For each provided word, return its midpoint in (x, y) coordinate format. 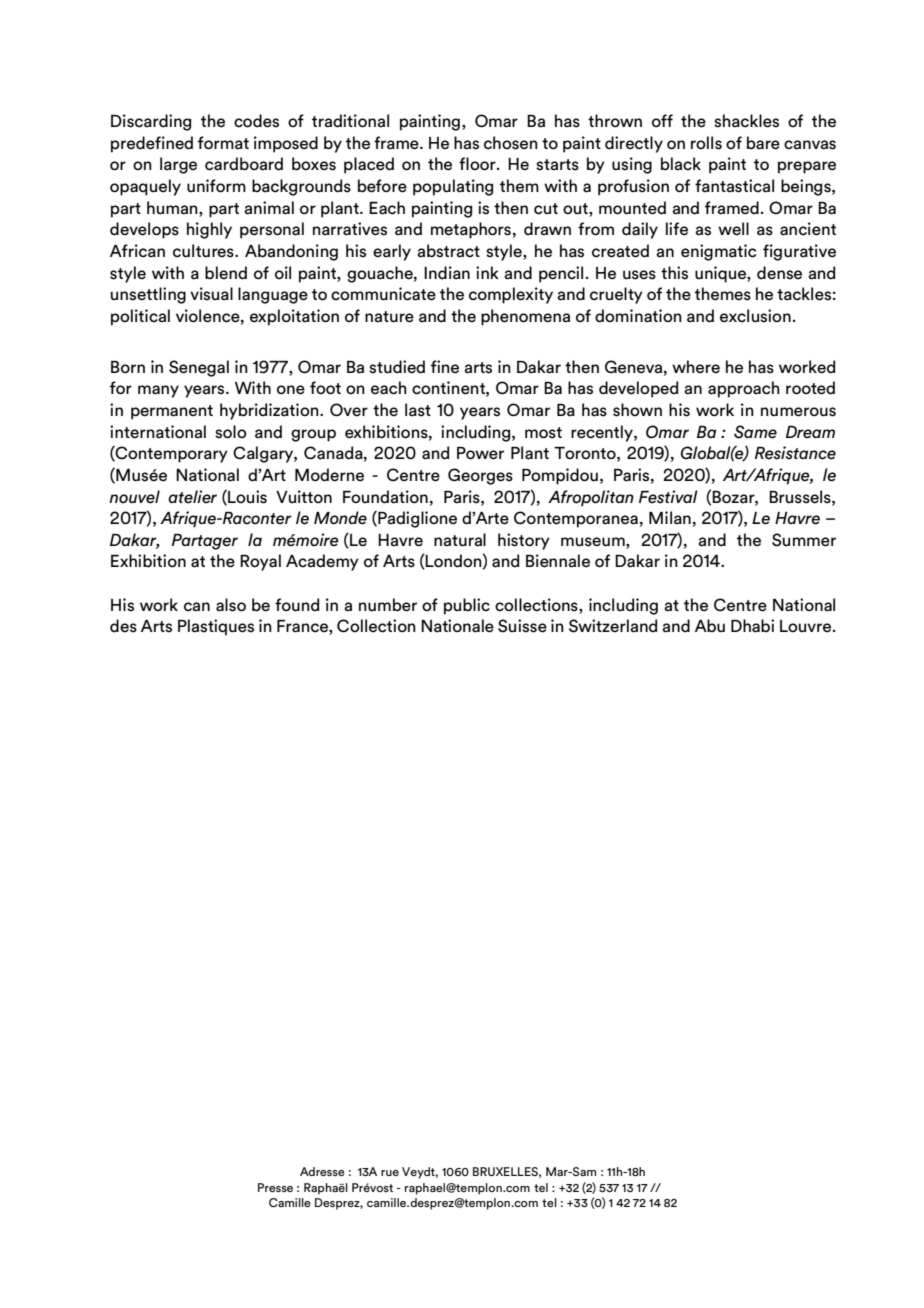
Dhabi (752, 626)
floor (478, 164)
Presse (275, 1187)
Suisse (522, 626)
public (467, 606)
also (231, 605)
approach (744, 389)
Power (480, 453)
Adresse (322, 1171)
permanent (172, 412)
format (223, 143)
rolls (706, 143)
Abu (710, 626)
